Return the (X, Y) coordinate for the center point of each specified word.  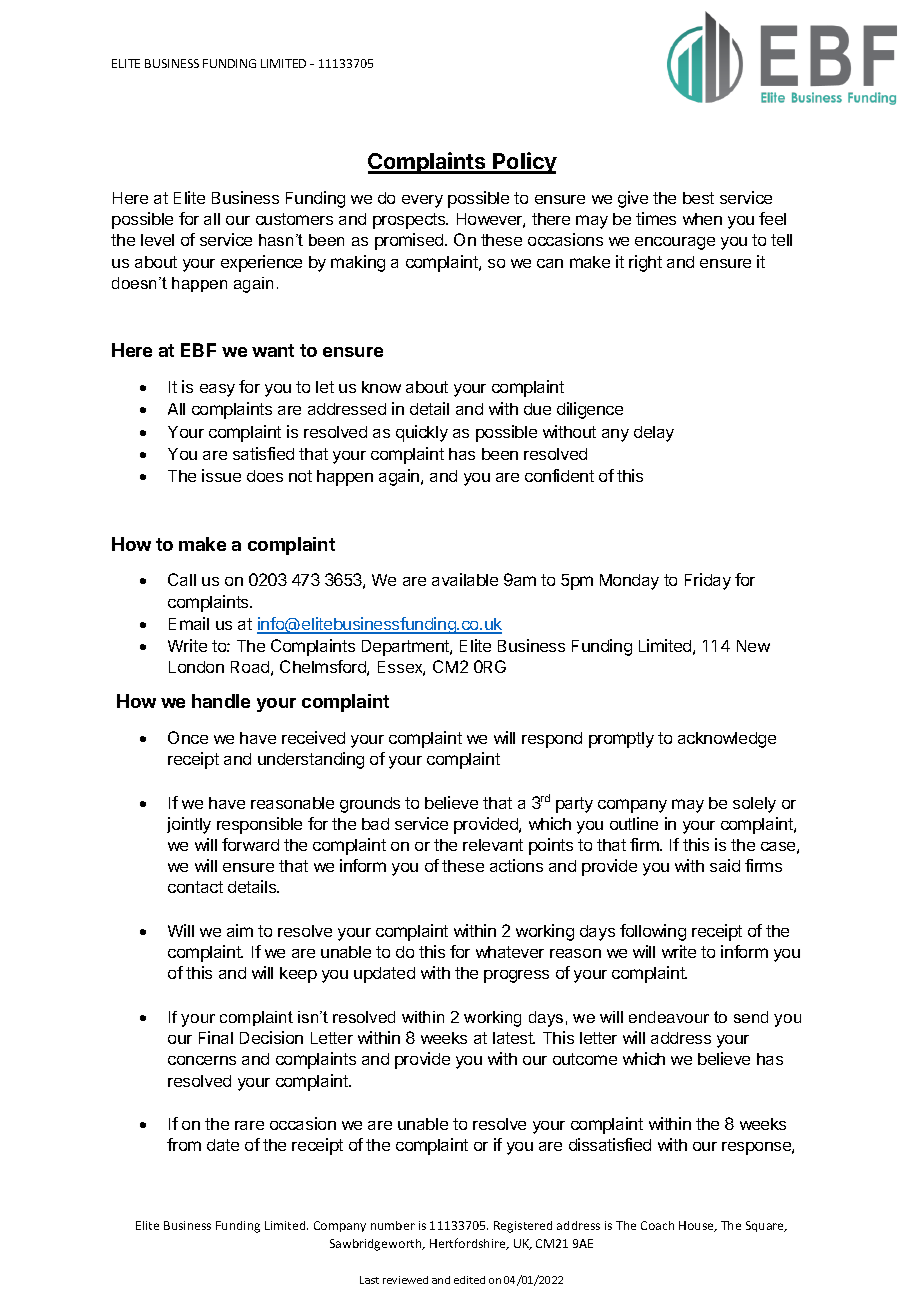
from (184, 1144)
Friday (708, 581)
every (422, 201)
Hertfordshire (469, 1244)
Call (182, 579)
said (725, 865)
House (697, 1226)
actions (516, 865)
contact (195, 887)
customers (294, 219)
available (465, 579)
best (698, 198)
